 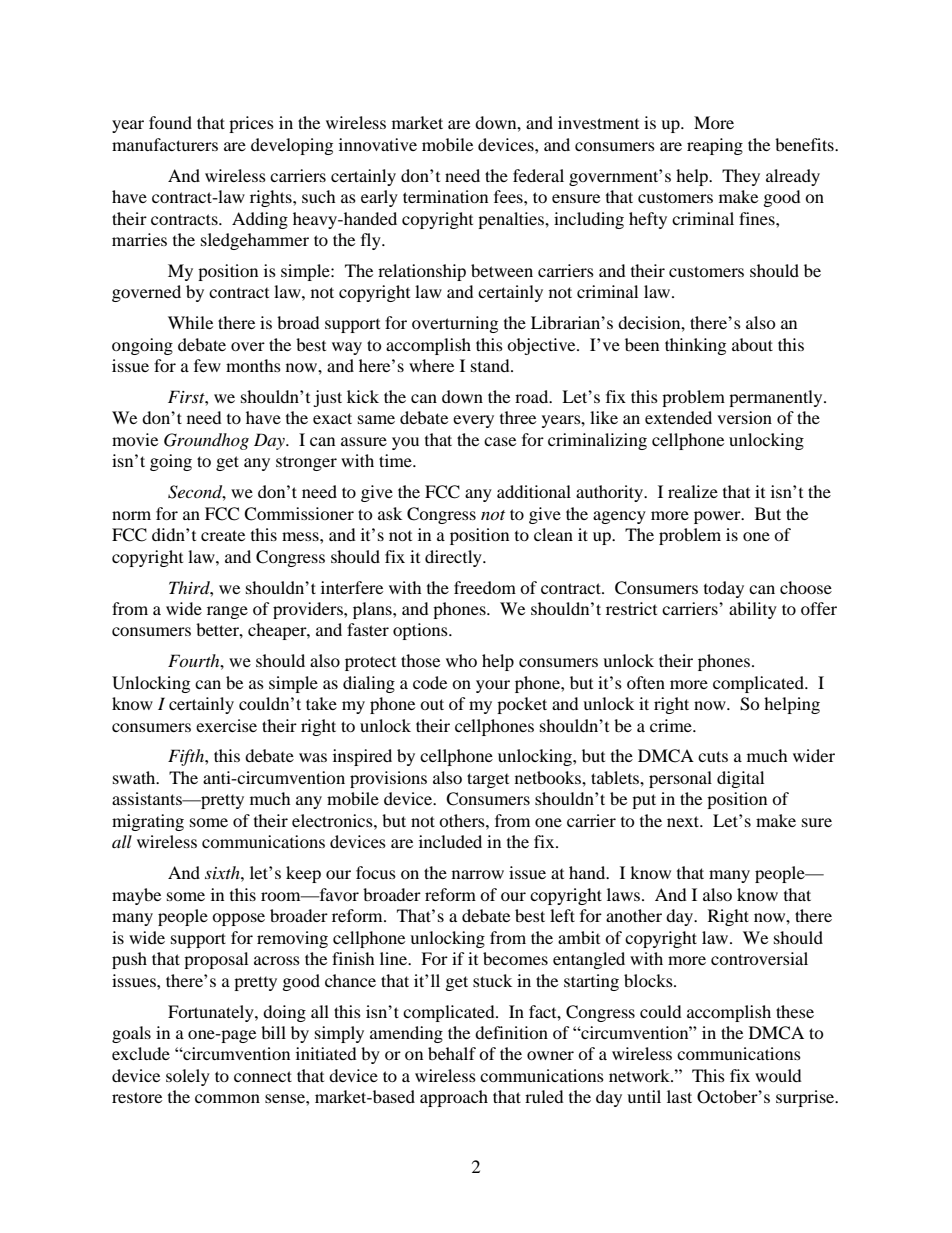 What do you see at coordinates (752, 344) in the page?
I see `about` at bounding box center [752, 344].
